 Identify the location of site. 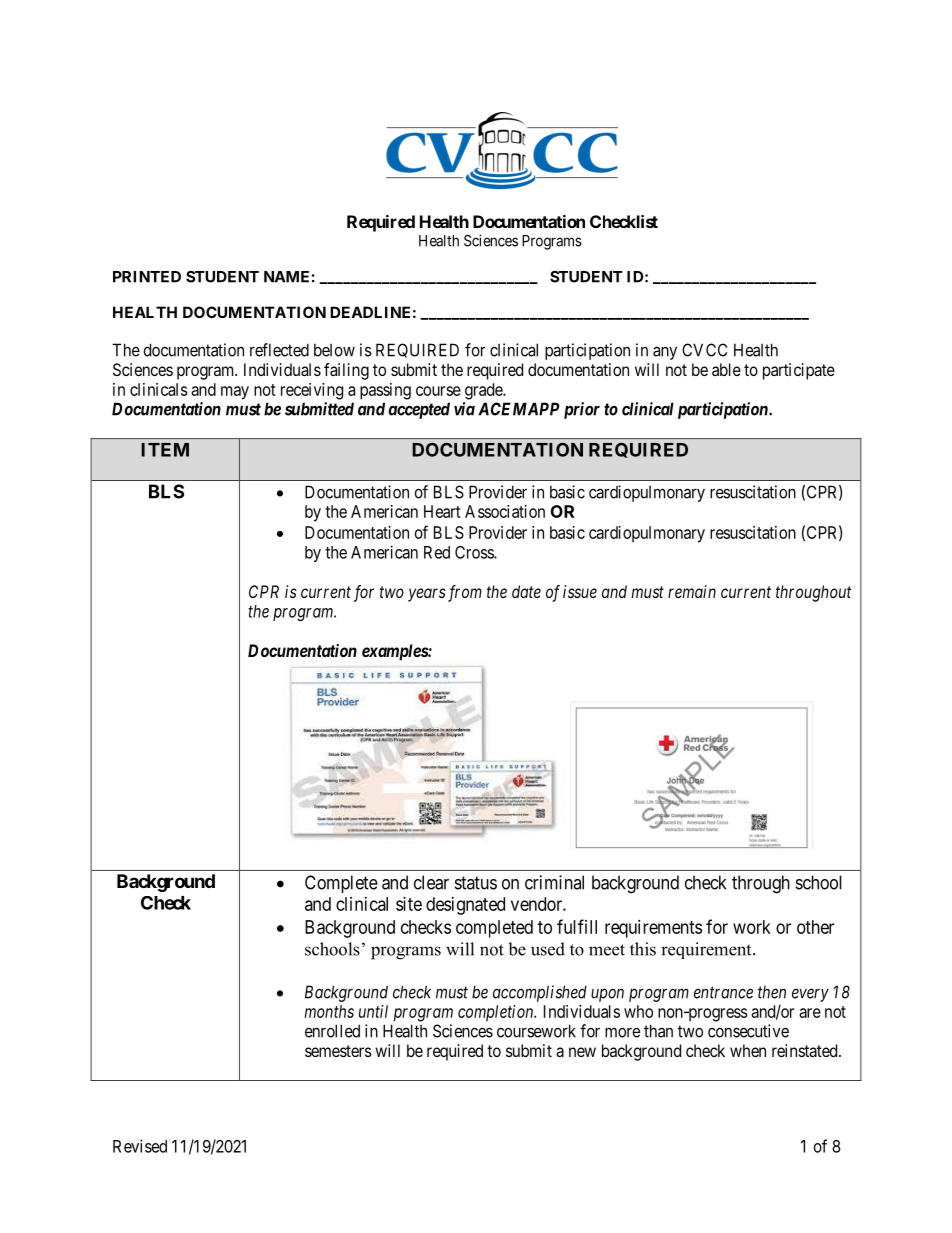
(409, 904).
